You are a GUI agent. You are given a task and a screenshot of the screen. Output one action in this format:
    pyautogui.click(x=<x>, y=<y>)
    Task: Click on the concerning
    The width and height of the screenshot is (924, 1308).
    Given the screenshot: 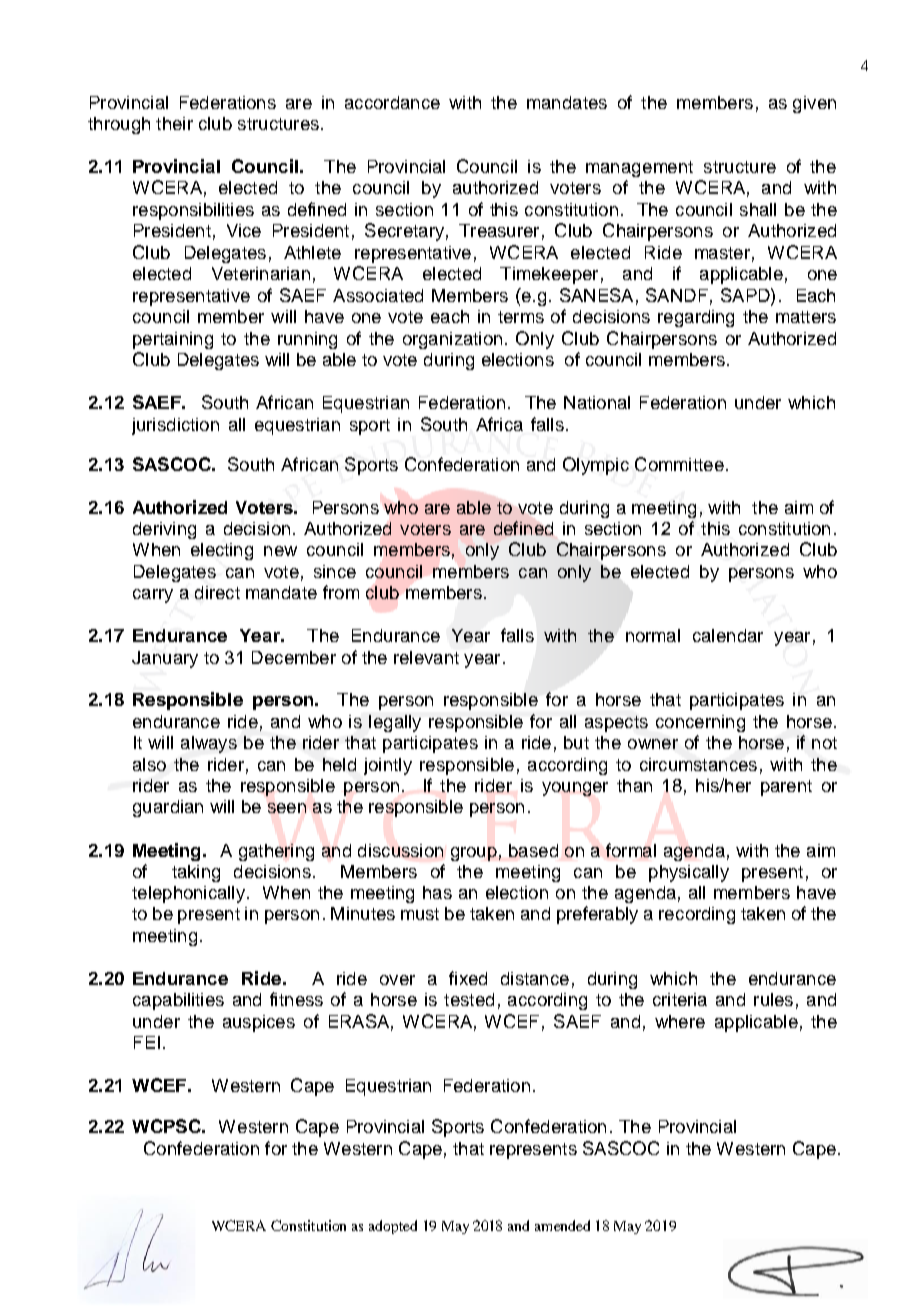 What is the action you would take?
    pyautogui.click(x=700, y=723)
